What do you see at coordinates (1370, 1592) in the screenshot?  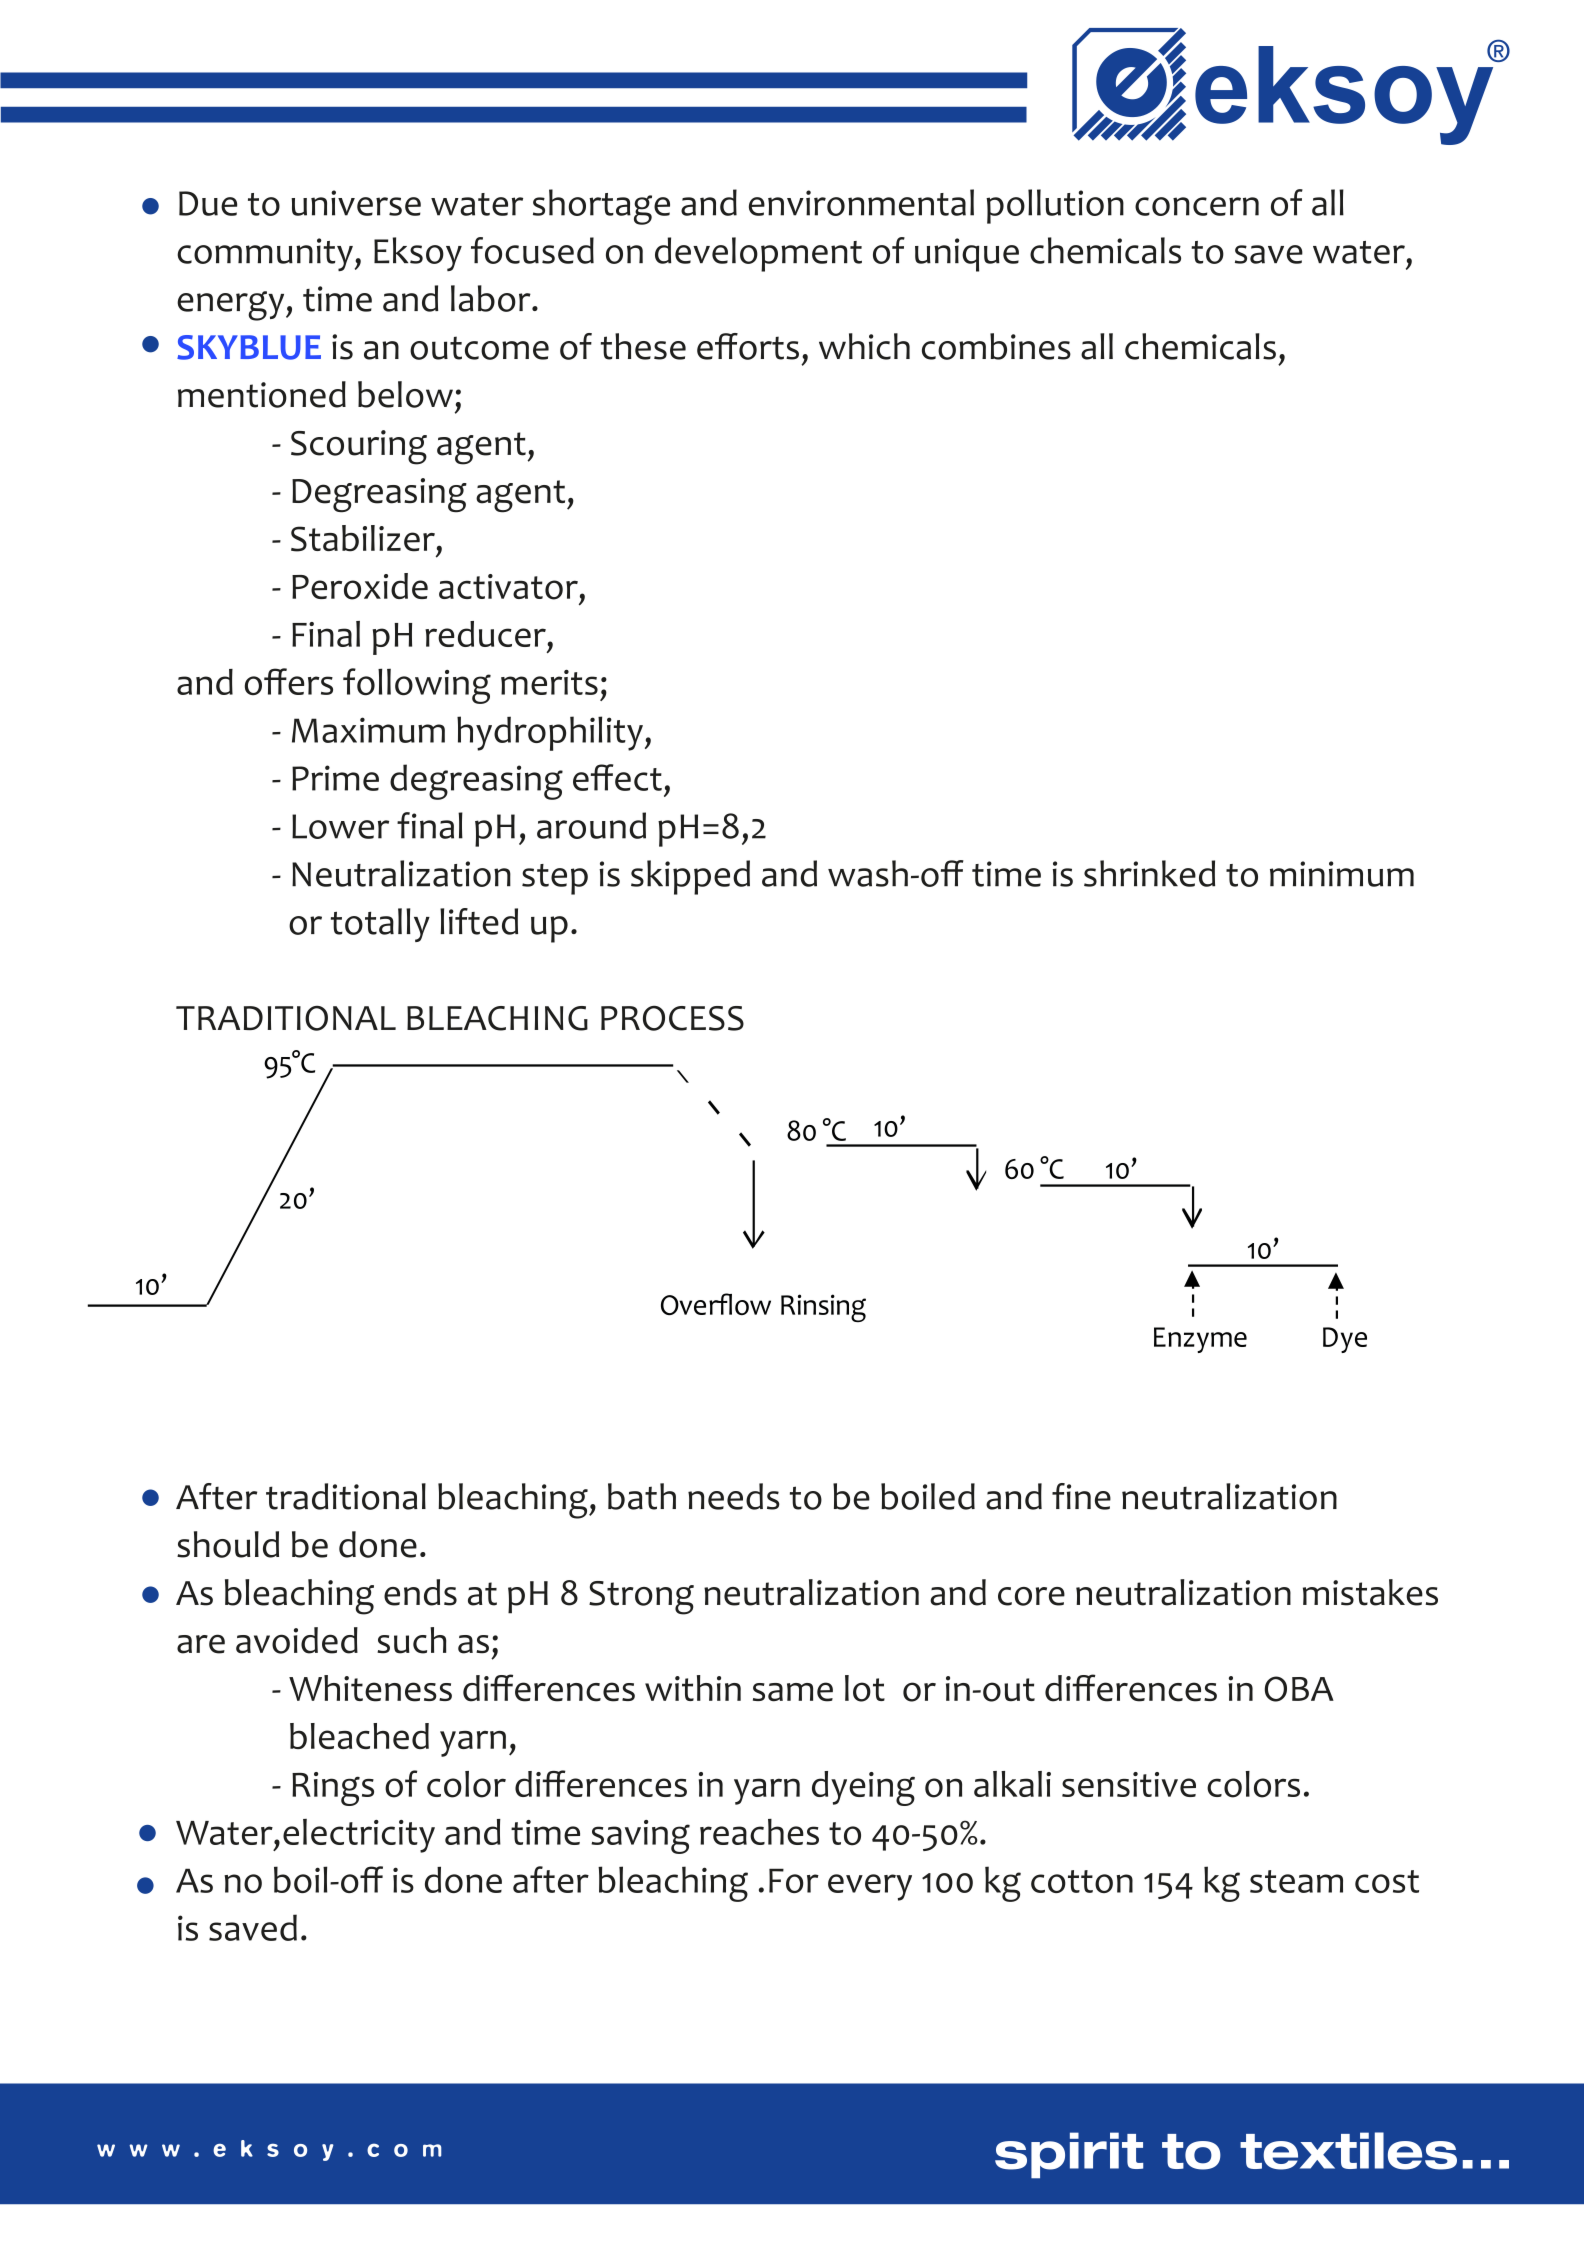 I see `mistakes` at bounding box center [1370, 1592].
